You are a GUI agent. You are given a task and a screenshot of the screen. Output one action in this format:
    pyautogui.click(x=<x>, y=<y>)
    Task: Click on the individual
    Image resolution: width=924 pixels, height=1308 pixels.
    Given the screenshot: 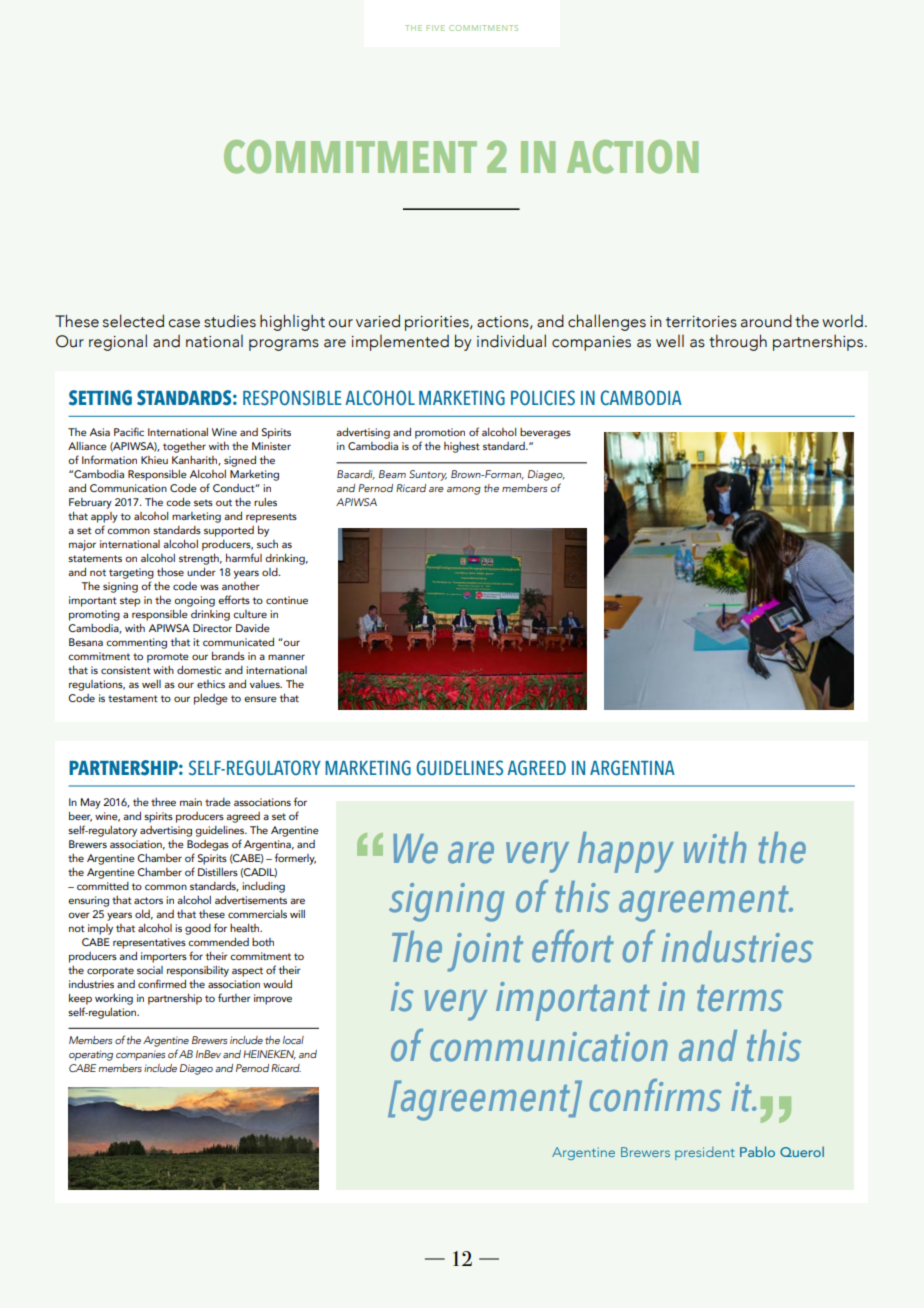 What is the action you would take?
    pyautogui.click(x=511, y=341)
